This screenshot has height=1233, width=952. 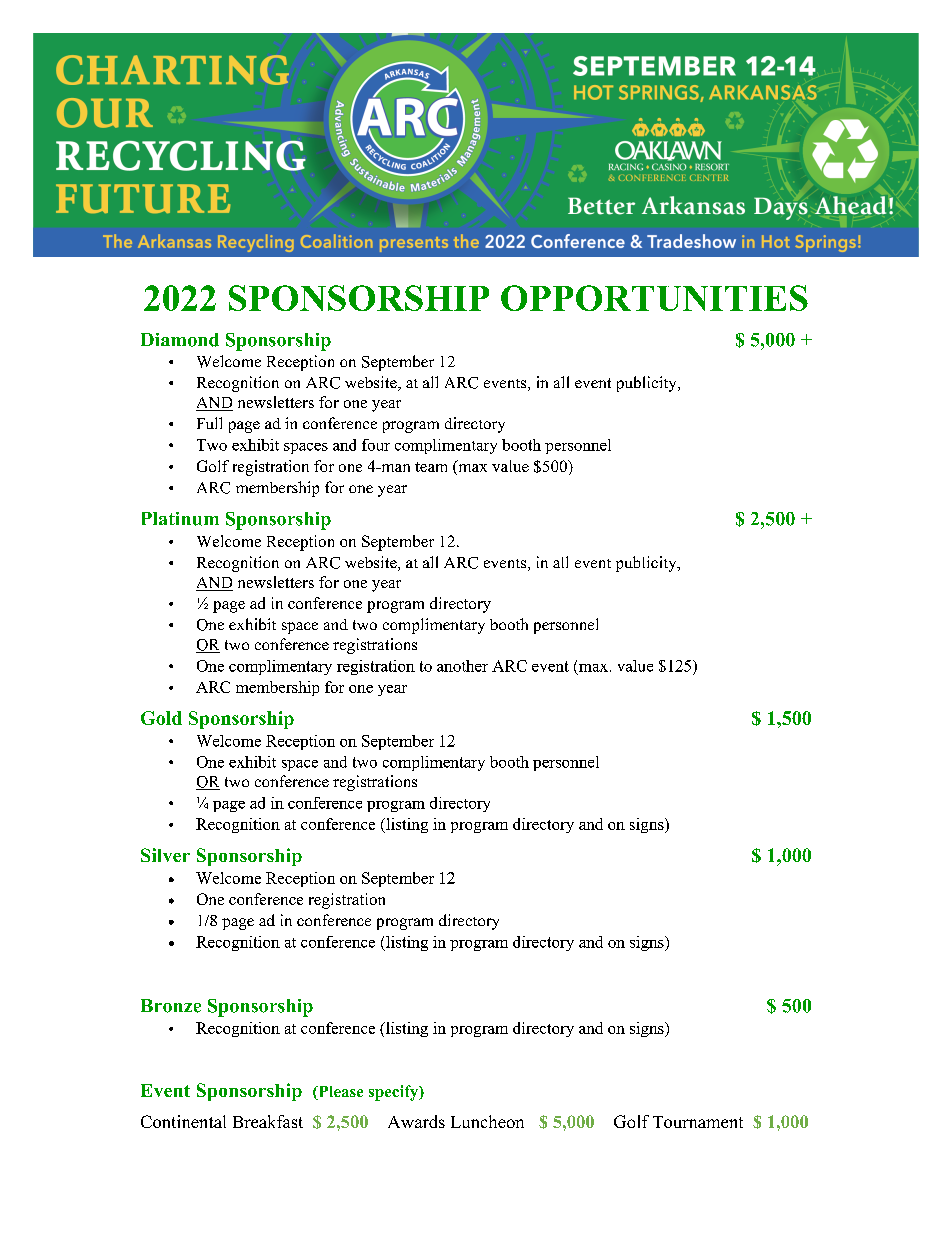 I want to click on Silver, so click(x=165, y=855).
